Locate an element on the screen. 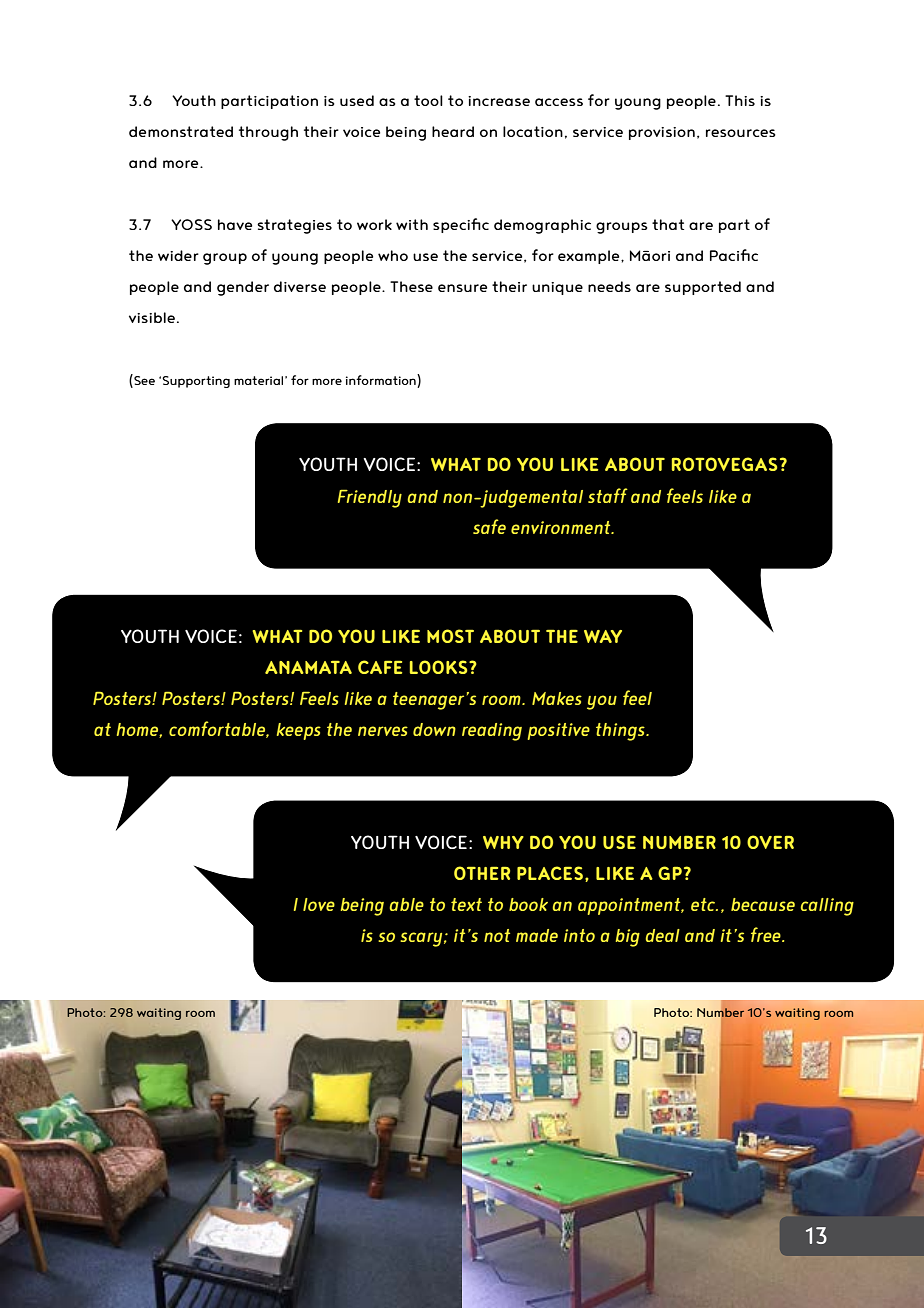 The width and height of the screenshot is (924, 1308). text is located at coordinates (466, 904).
